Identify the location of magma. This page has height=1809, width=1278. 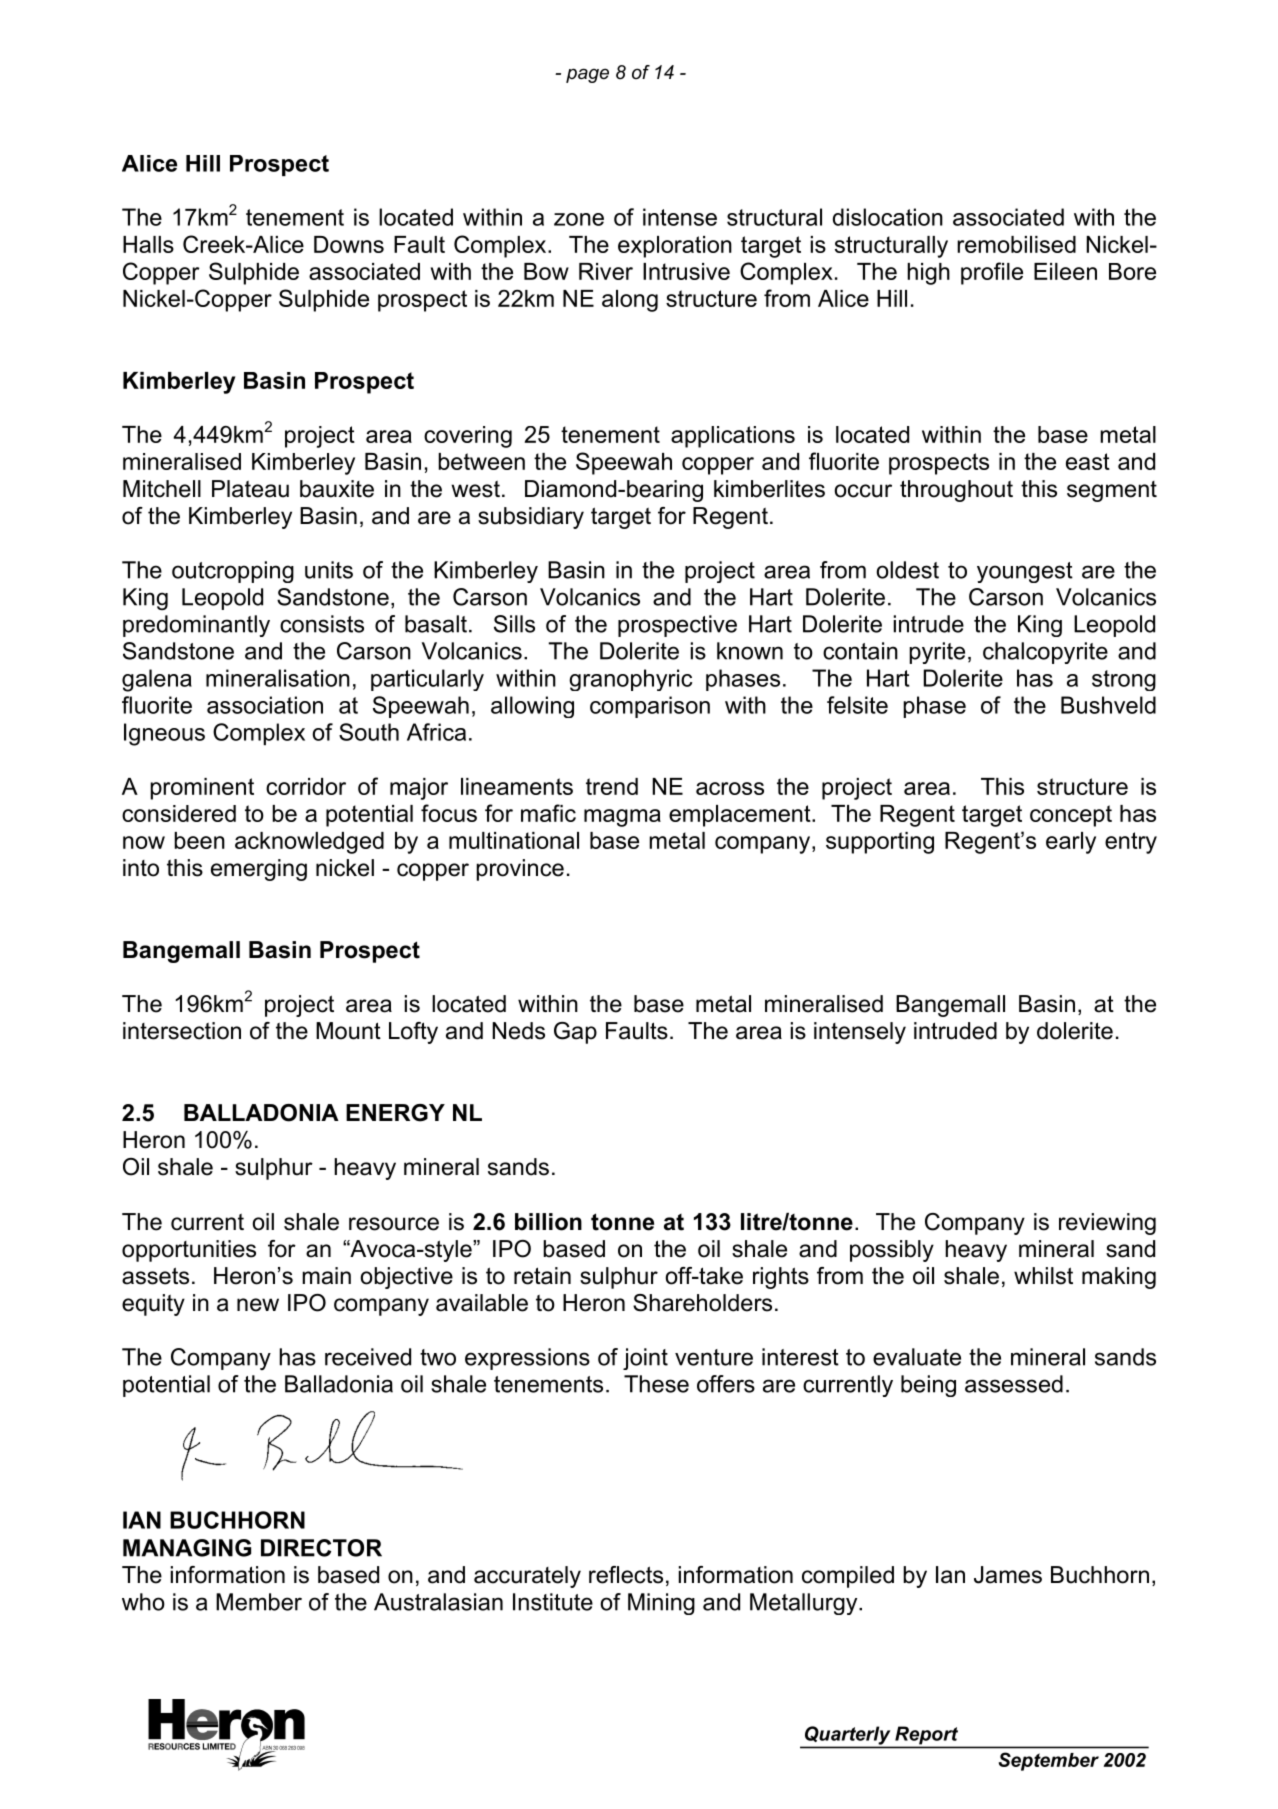
(622, 818).
